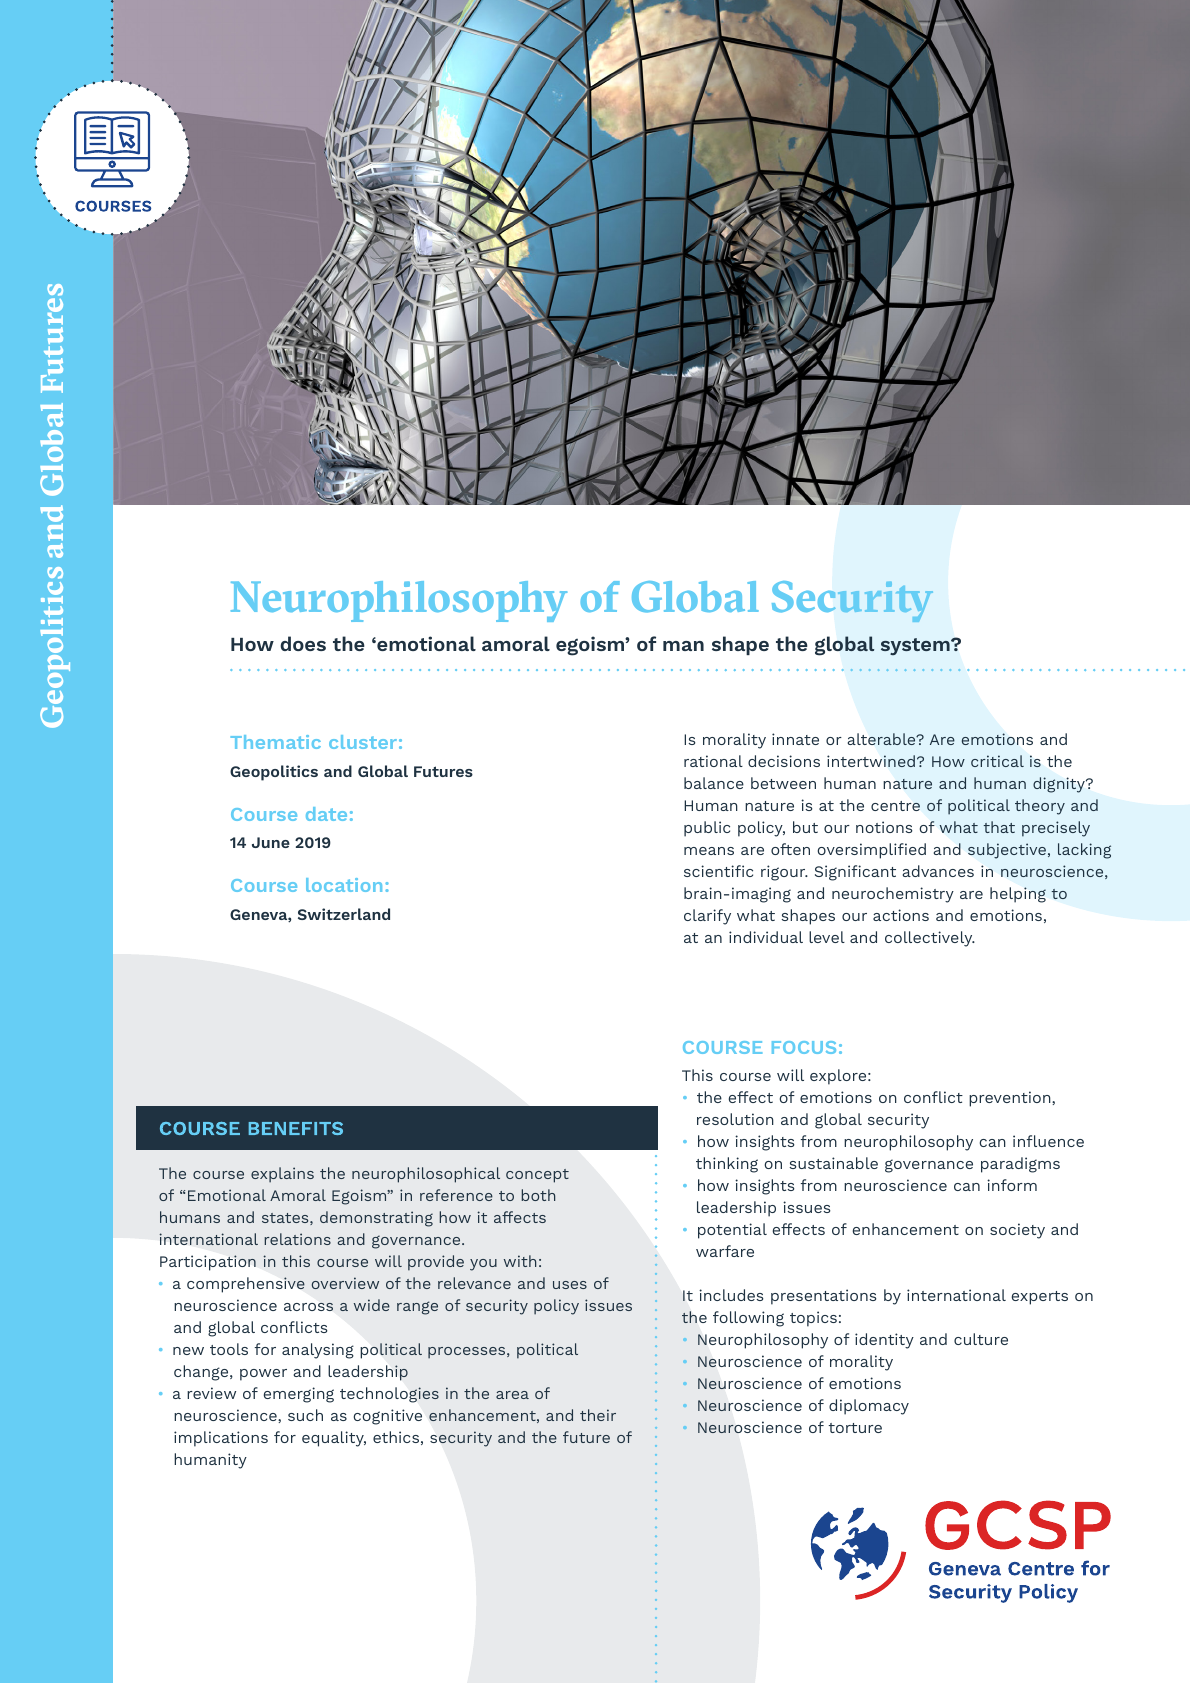  What do you see at coordinates (713, 761) in the document?
I see `rational` at bounding box center [713, 761].
